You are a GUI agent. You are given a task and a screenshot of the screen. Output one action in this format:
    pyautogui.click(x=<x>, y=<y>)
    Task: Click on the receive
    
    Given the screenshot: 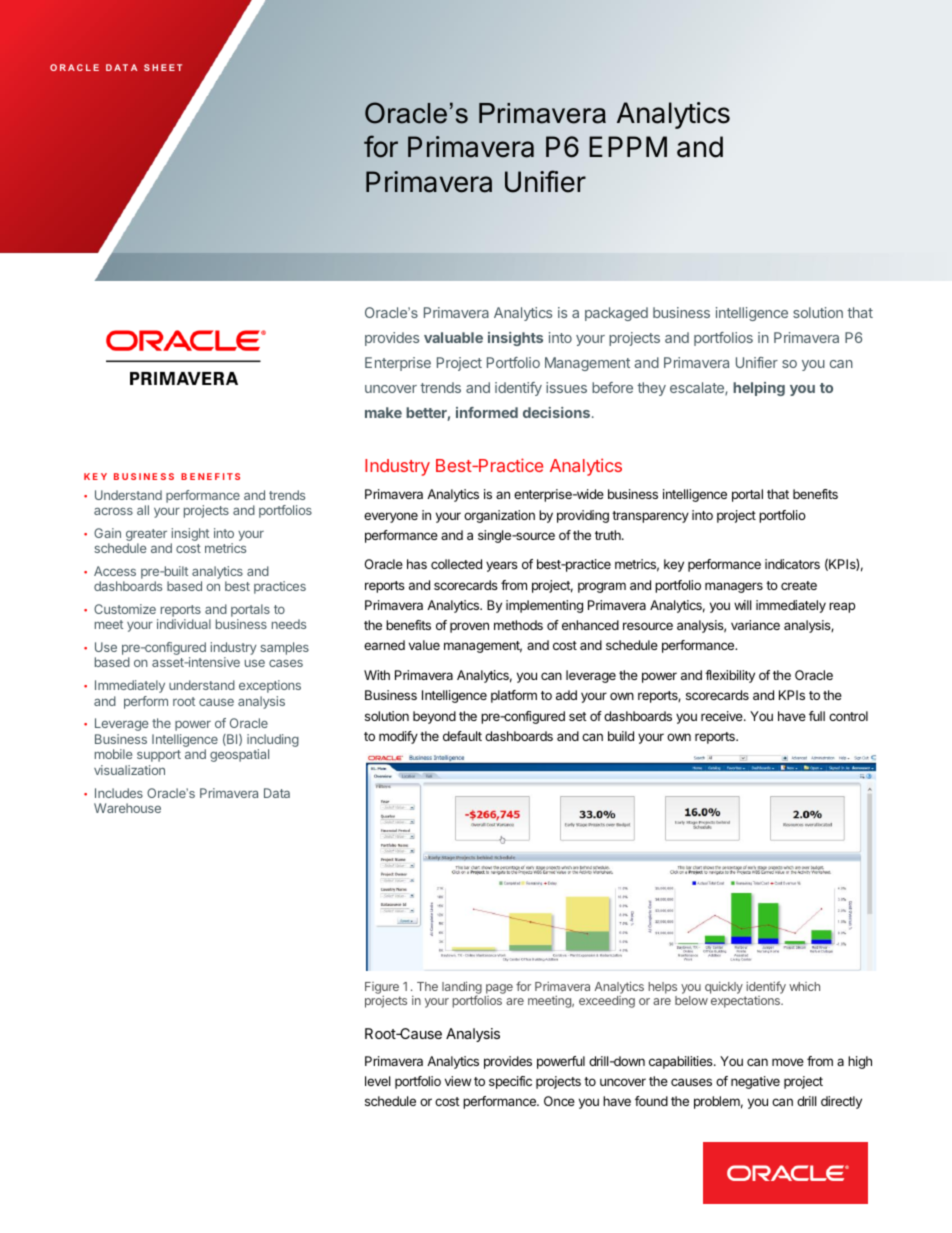 What is the action you would take?
    pyautogui.click(x=723, y=716)
